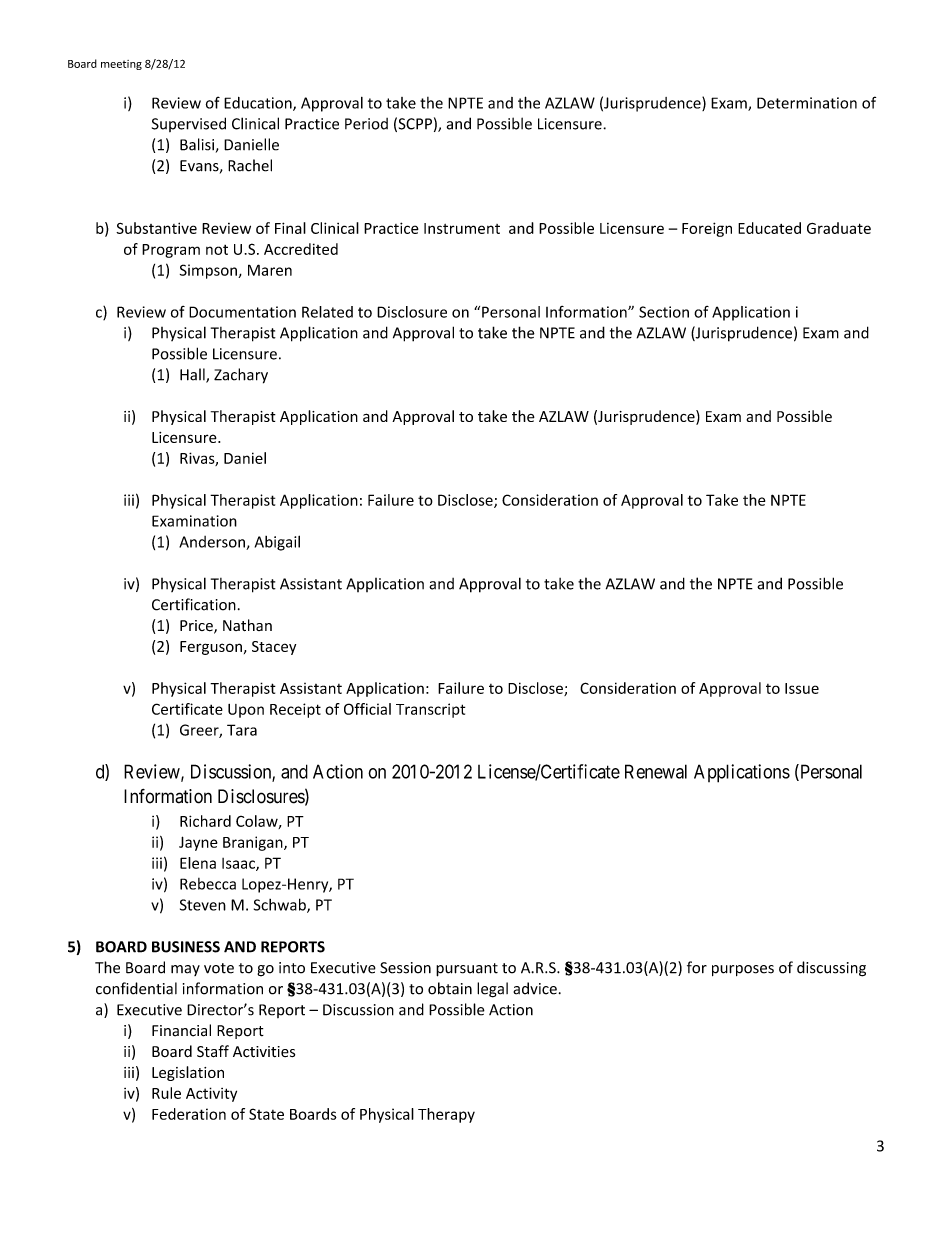  What do you see at coordinates (807, 103) in the screenshot?
I see `Determination` at bounding box center [807, 103].
